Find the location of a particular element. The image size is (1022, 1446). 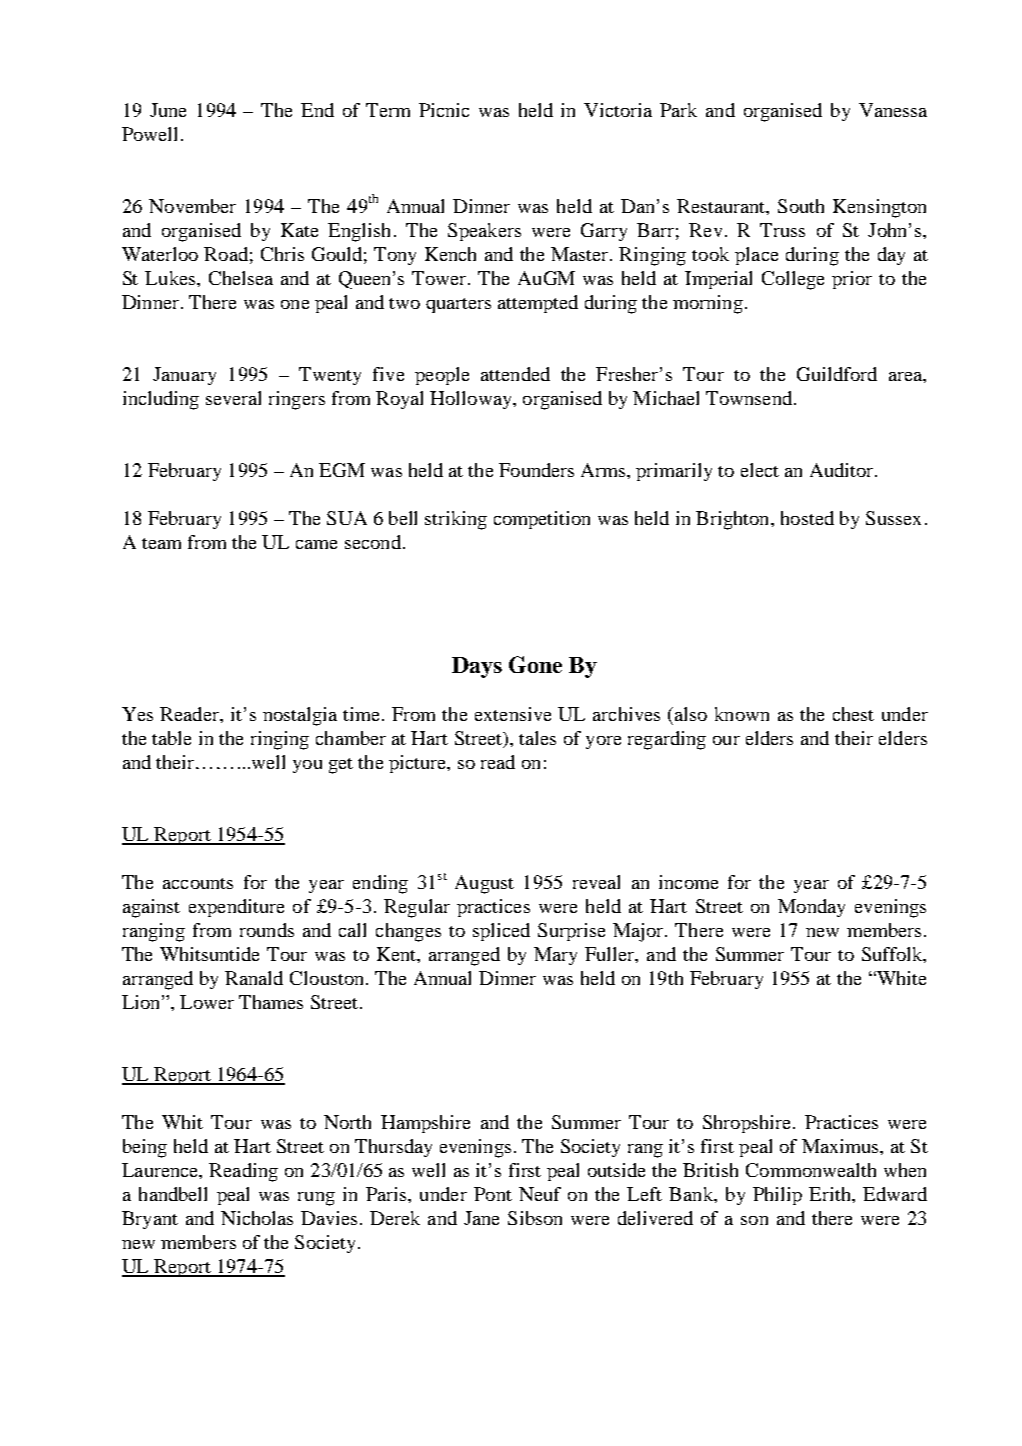

spliced is located at coordinates (501, 932).
